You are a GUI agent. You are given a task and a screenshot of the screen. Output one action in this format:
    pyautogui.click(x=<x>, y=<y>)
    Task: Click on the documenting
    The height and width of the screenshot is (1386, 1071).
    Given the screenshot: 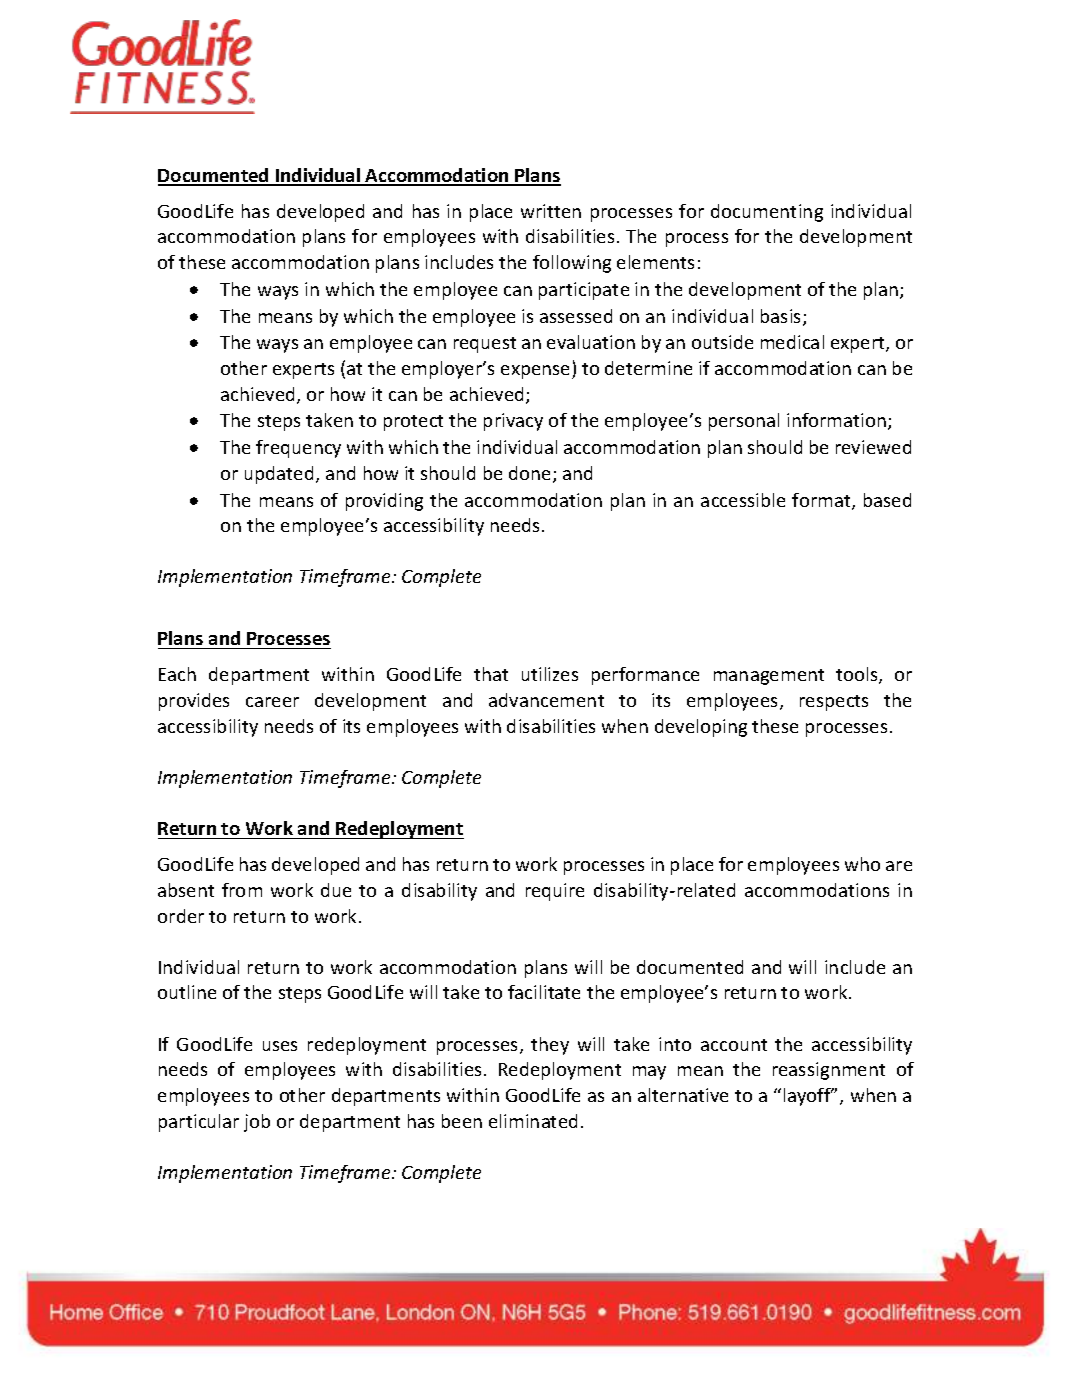 What is the action you would take?
    pyautogui.click(x=767, y=213)
